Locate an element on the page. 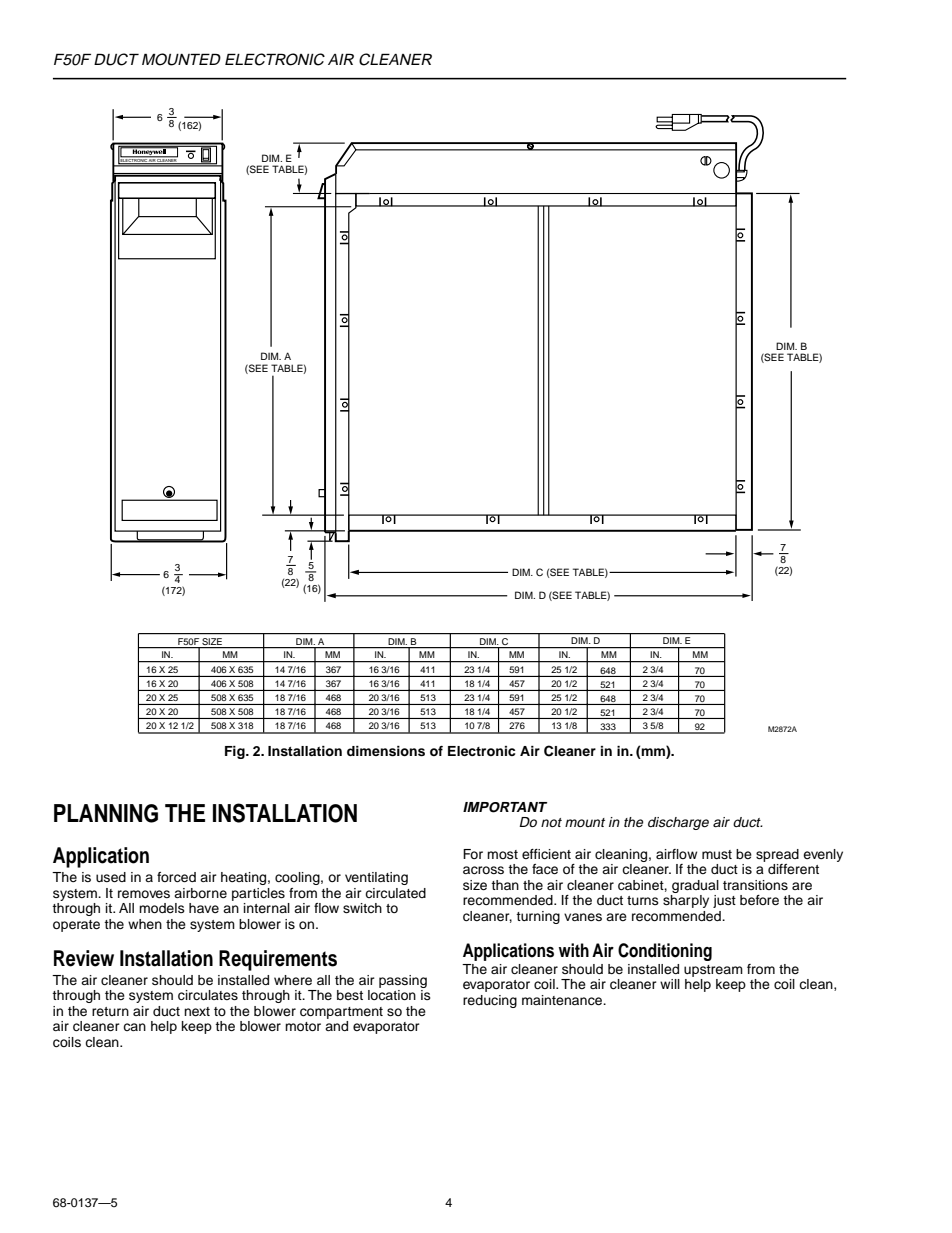 The image size is (952, 1233). circulated is located at coordinates (395, 893).
